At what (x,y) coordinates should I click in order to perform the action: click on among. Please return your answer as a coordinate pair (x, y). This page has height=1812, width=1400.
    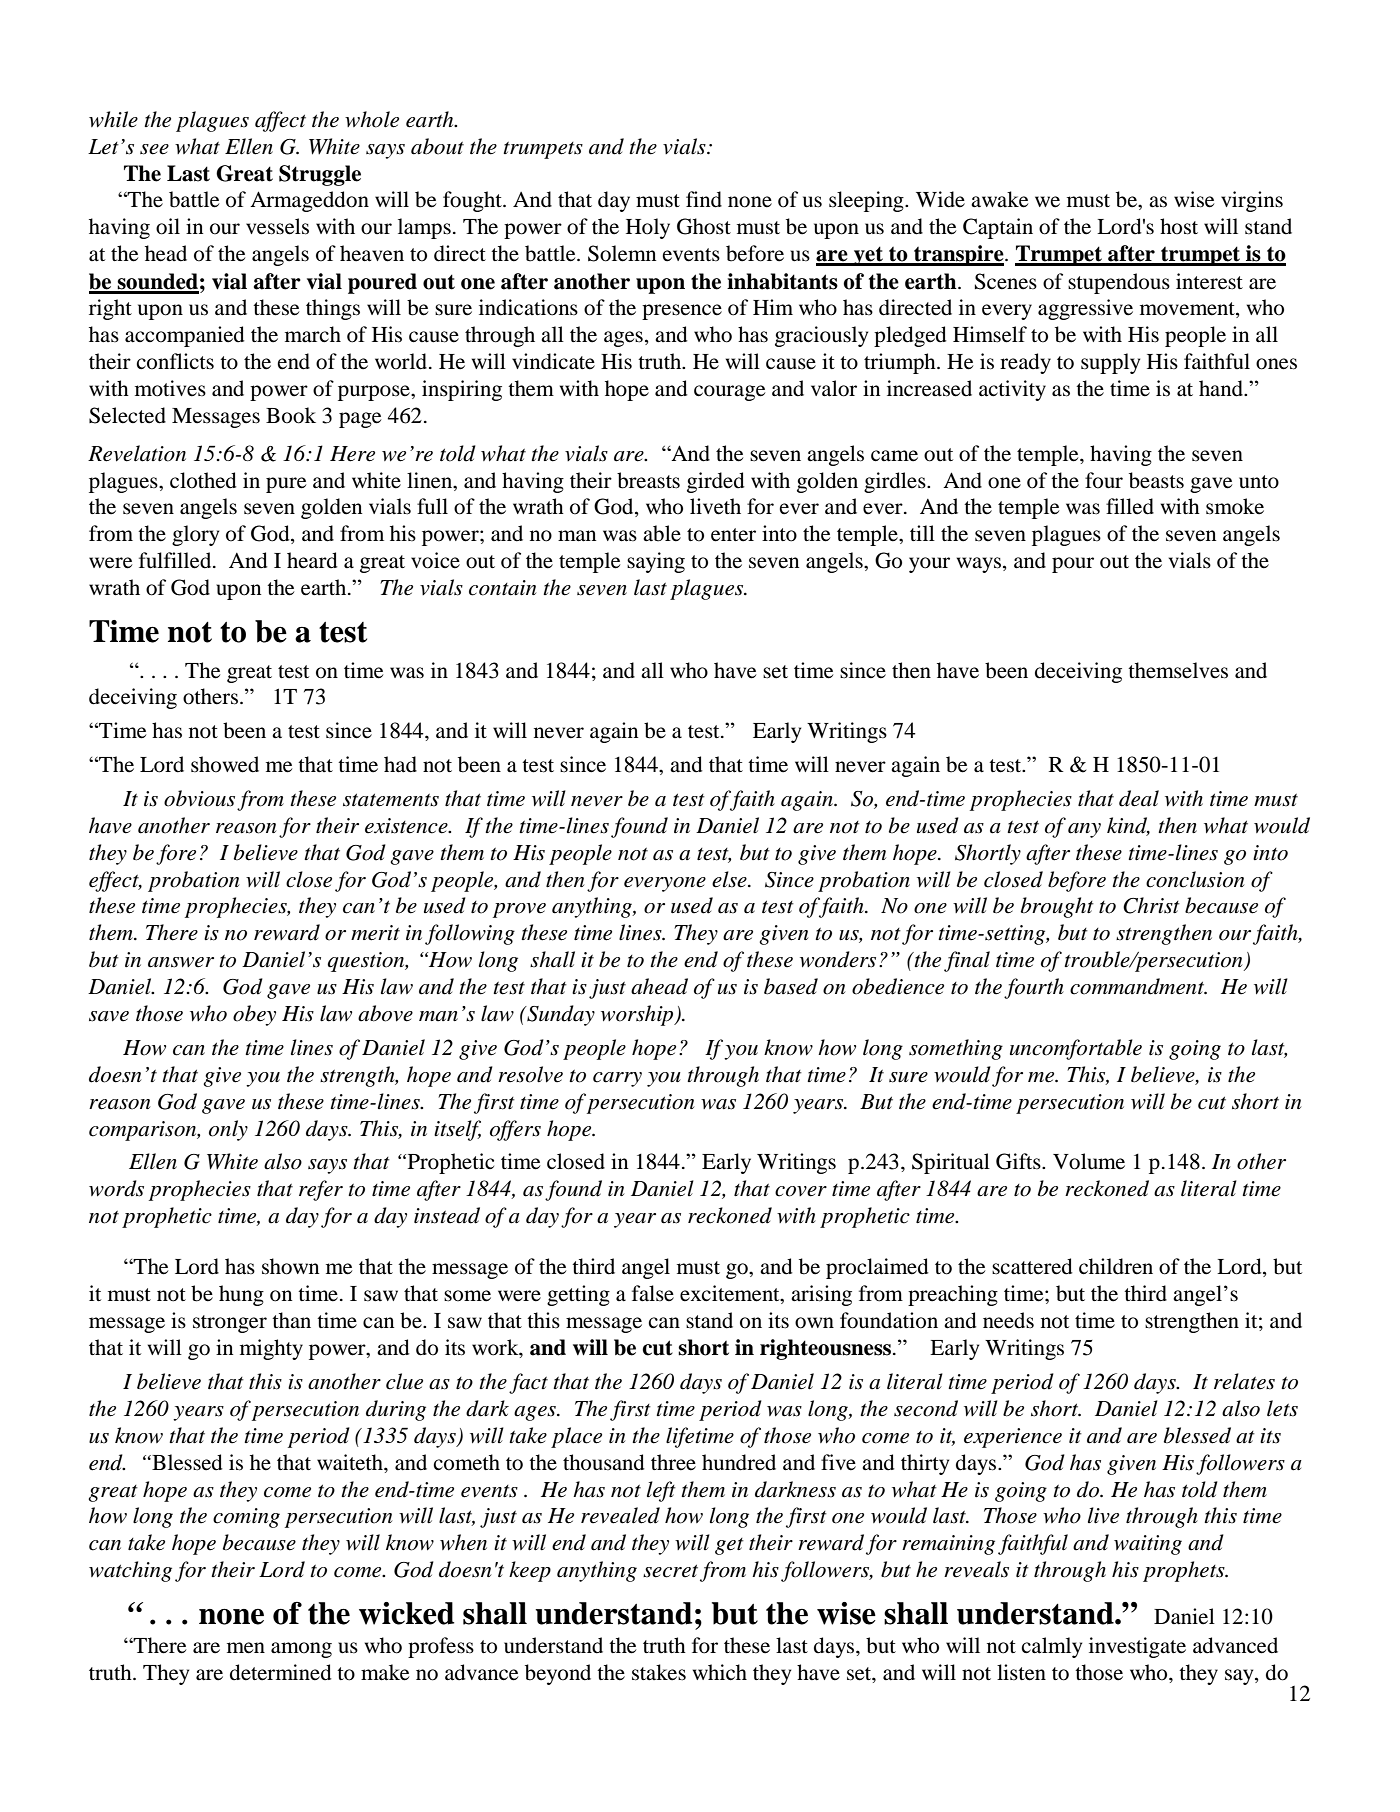
    Looking at the image, I should click on (301, 1650).
